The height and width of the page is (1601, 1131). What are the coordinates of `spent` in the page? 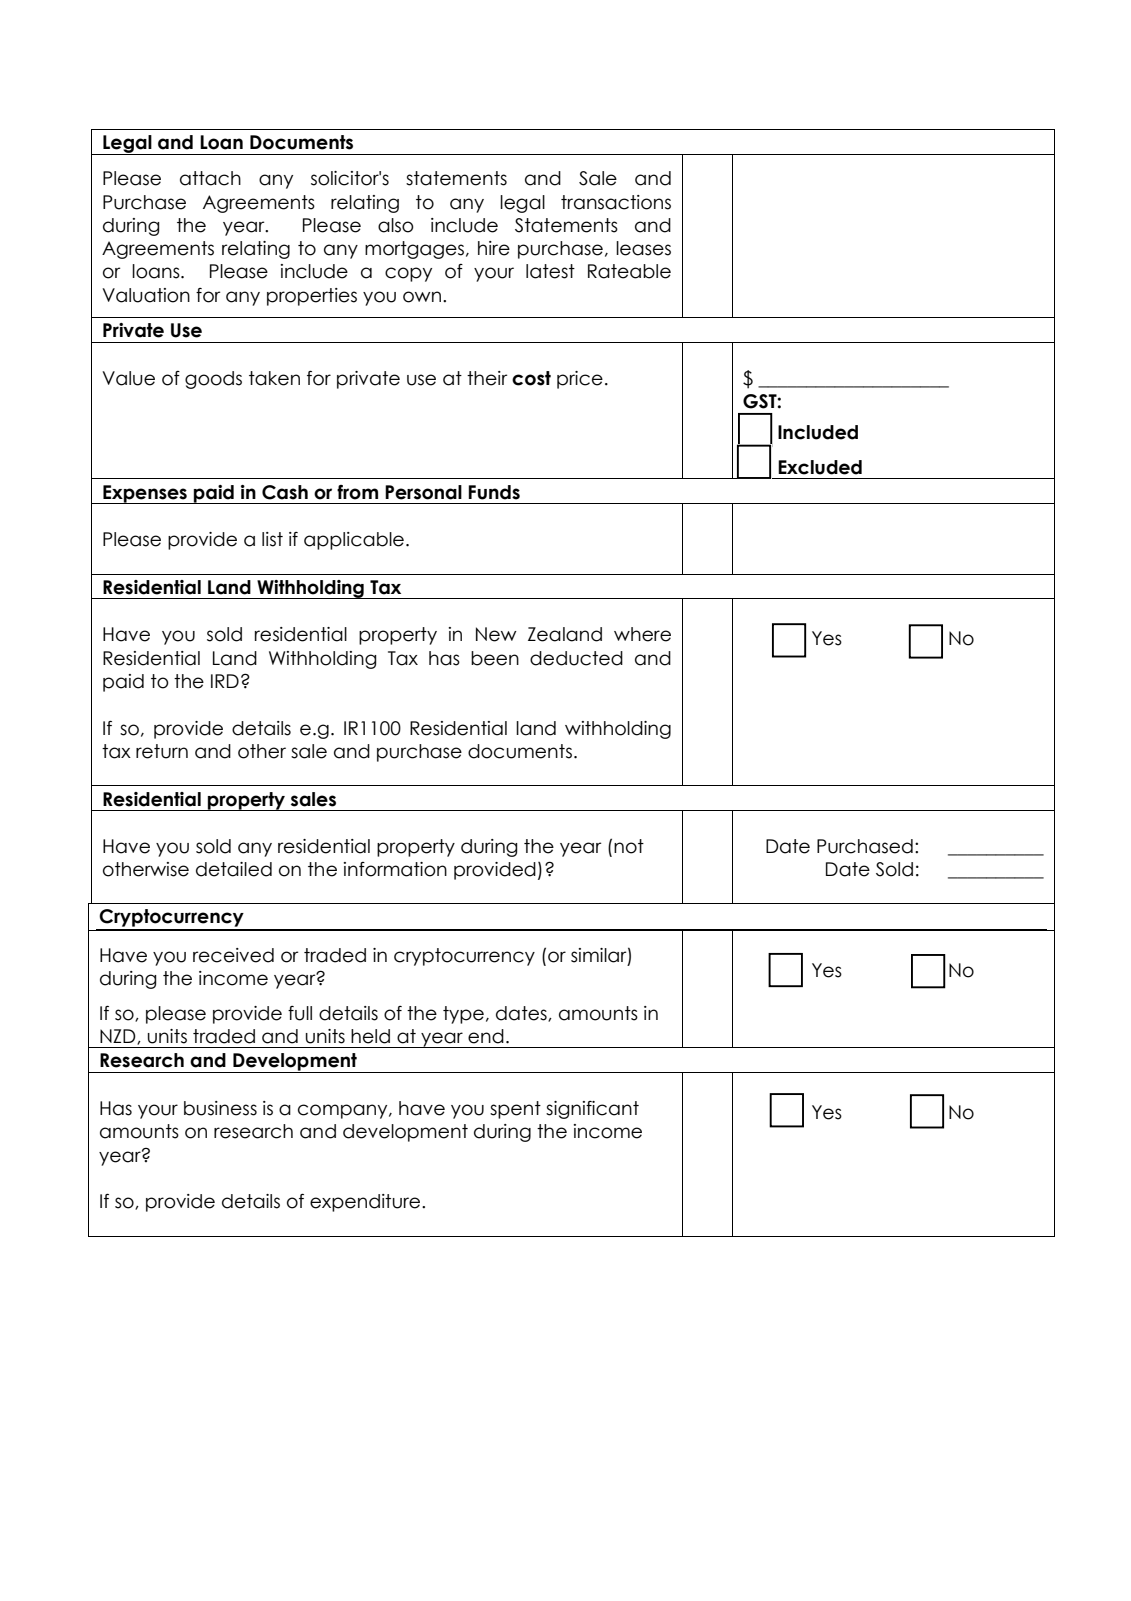 It's located at (515, 1110).
